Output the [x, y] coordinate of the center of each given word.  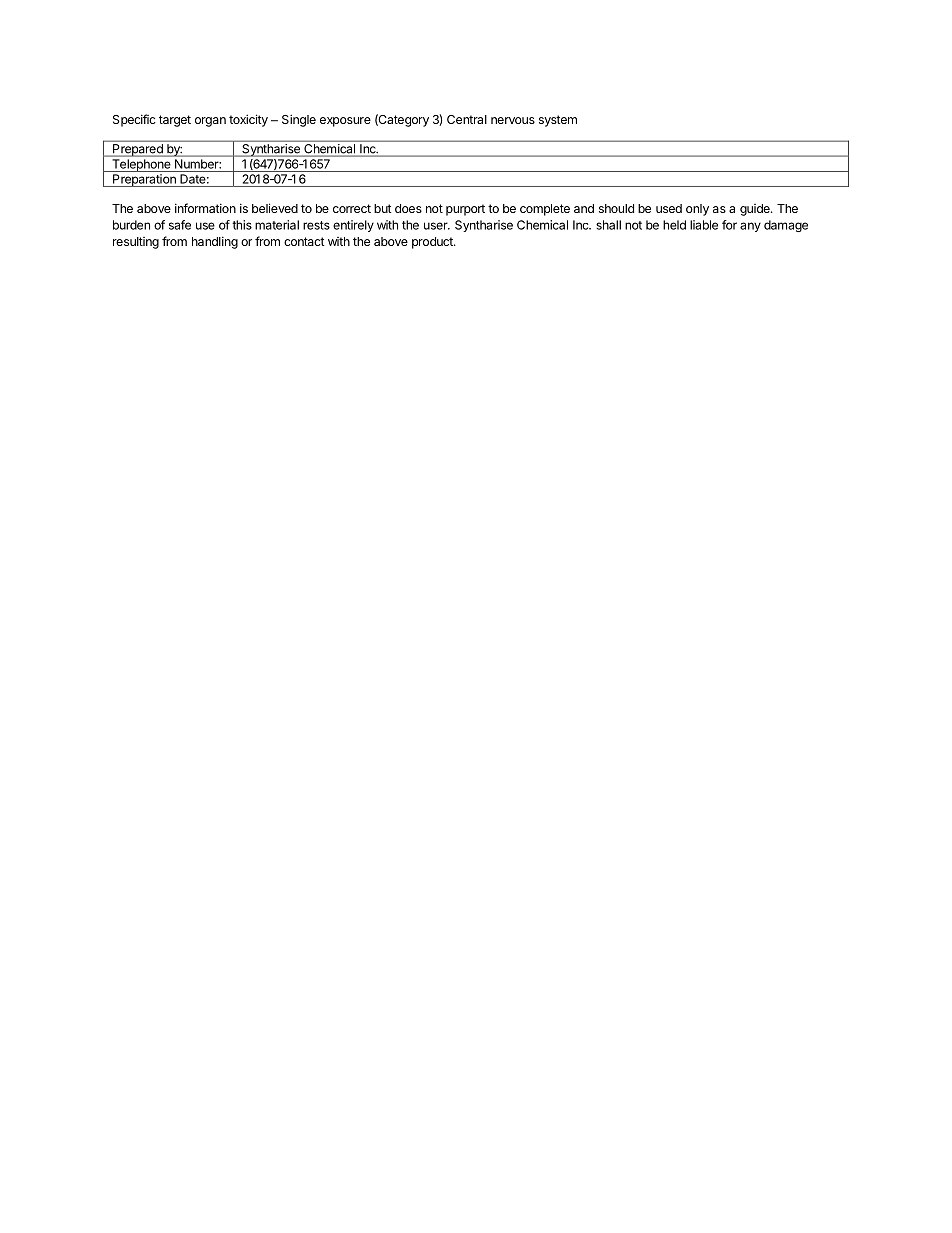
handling [215, 242]
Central [467, 119]
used [669, 208]
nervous [513, 120]
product [433, 243]
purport [465, 210]
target [175, 121]
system [558, 121]
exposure [345, 122]
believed [275, 208]
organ [210, 122]
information [205, 208]
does [408, 208]
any [750, 227]
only [697, 210]
